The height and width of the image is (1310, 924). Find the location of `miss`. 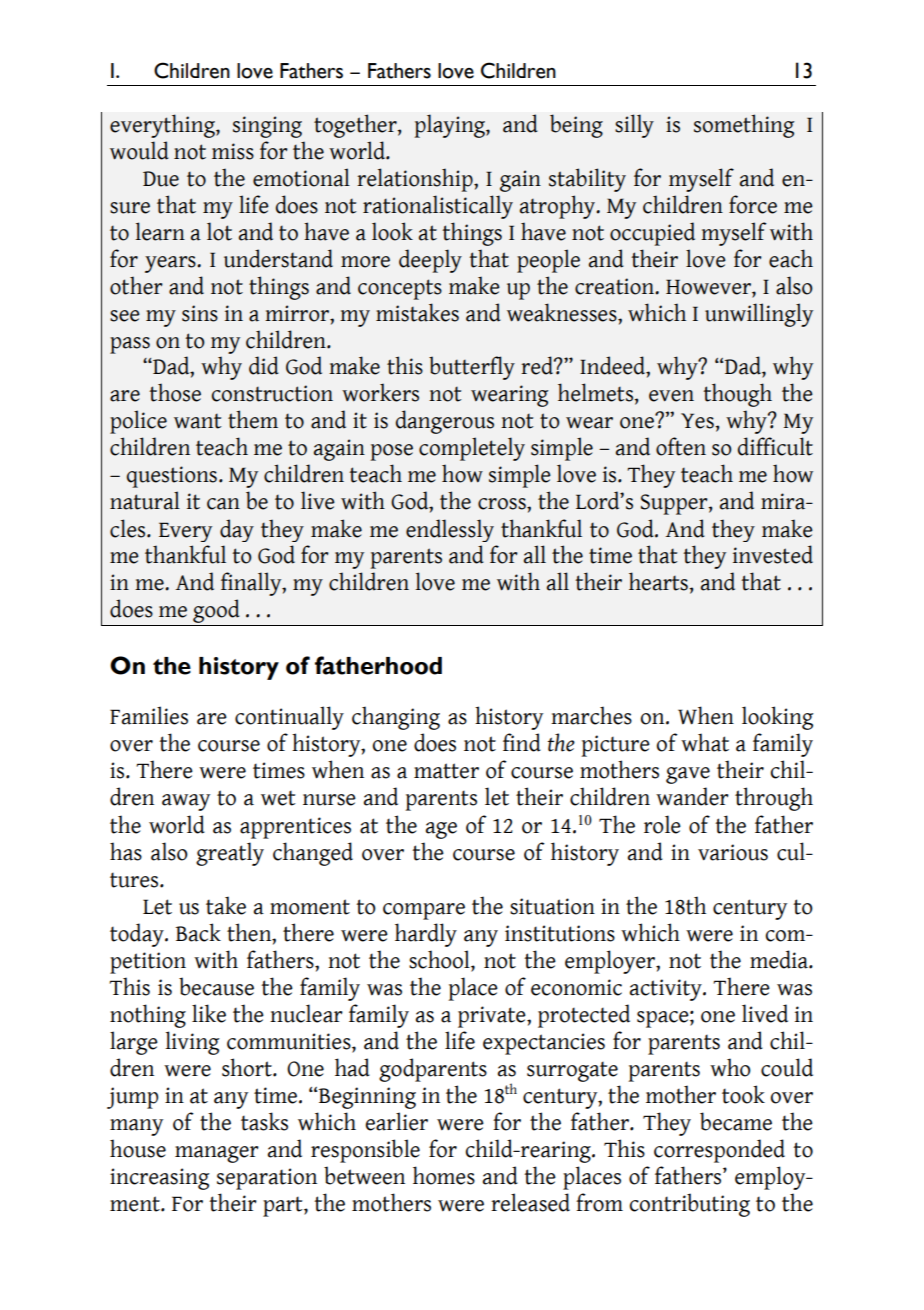

miss is located at coordinates (233, 151).
